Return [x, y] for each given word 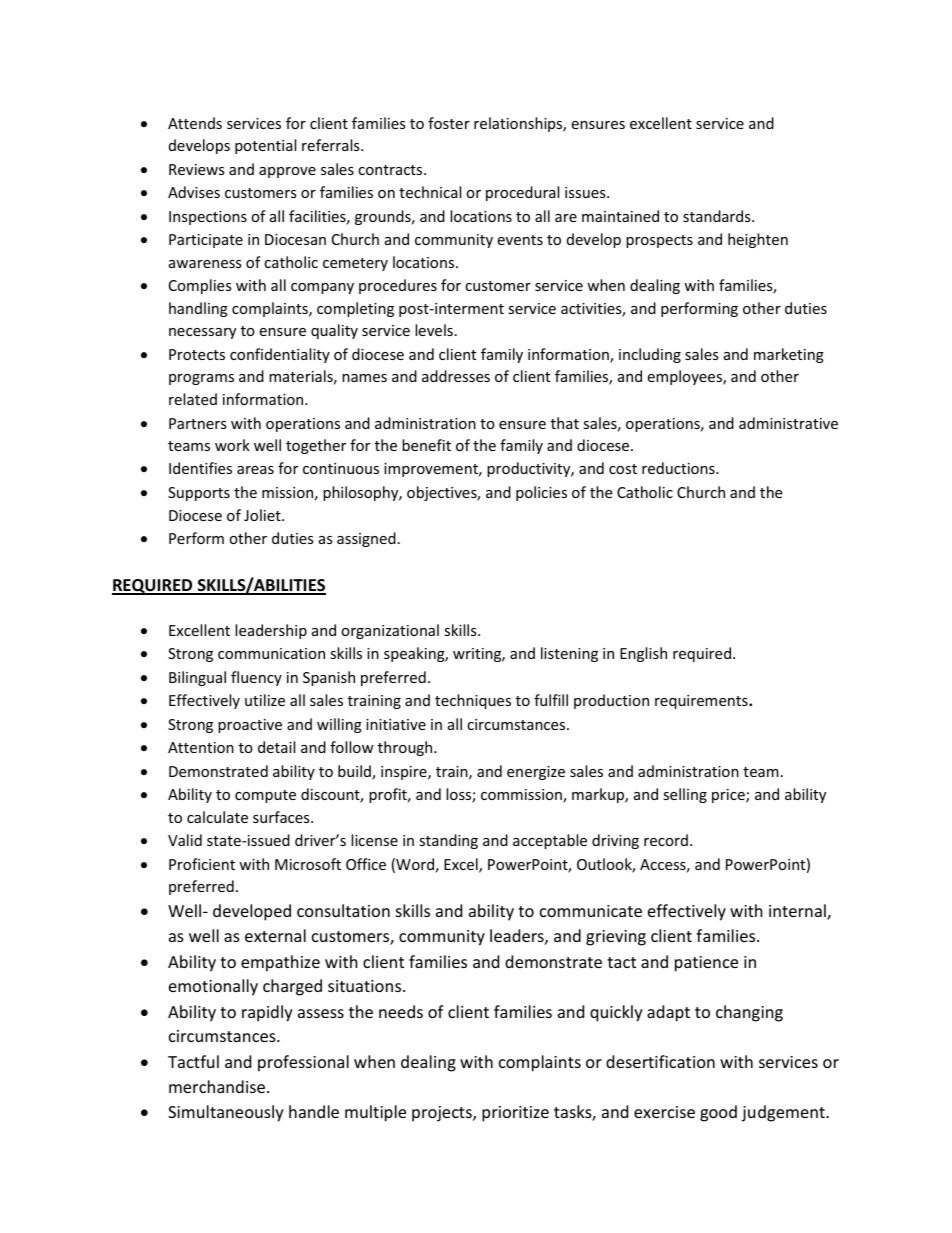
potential [265, 146]
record [666, 840]
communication [271, 653]
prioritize [515, 1114]
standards [718, 216]
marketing [789, 355]
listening [569, 654]
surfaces [282, 817]
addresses [456, 376]
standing [448, 841]
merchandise [218, 1086]
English [643, 654]
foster [449, 123]
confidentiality [280, 355]
